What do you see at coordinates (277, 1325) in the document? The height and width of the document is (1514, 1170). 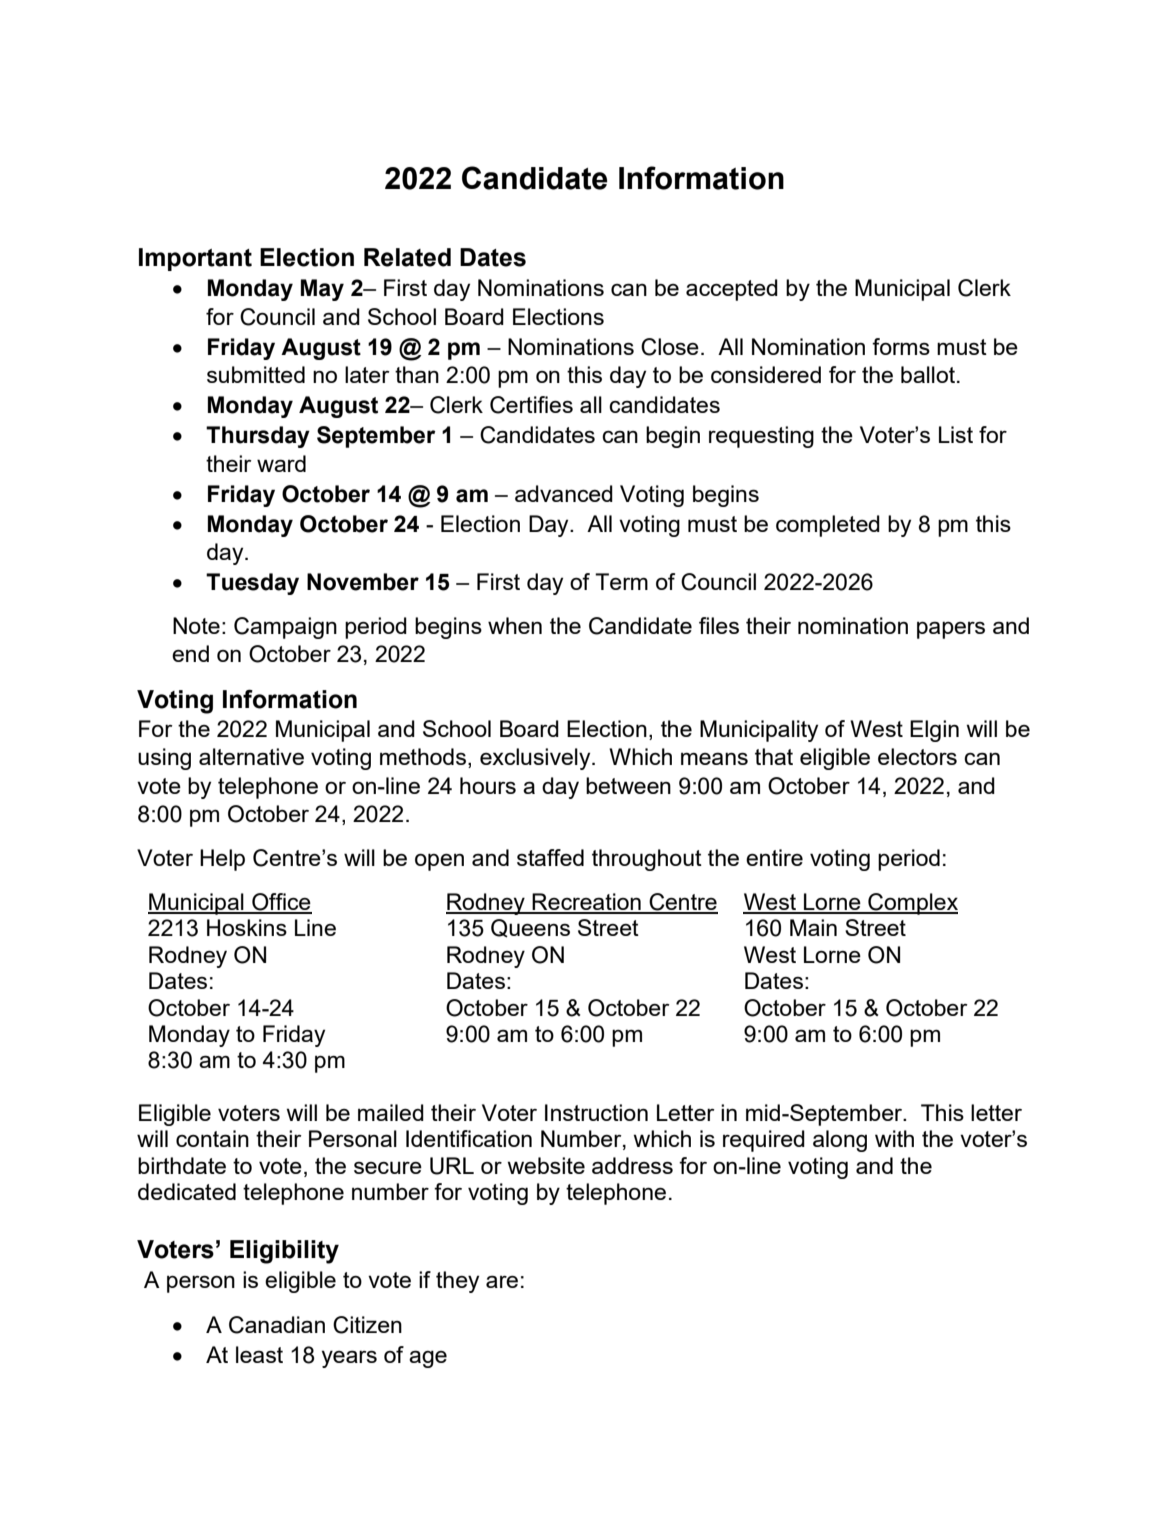 I see `Canadian` at bounding box center [277, 1325].
